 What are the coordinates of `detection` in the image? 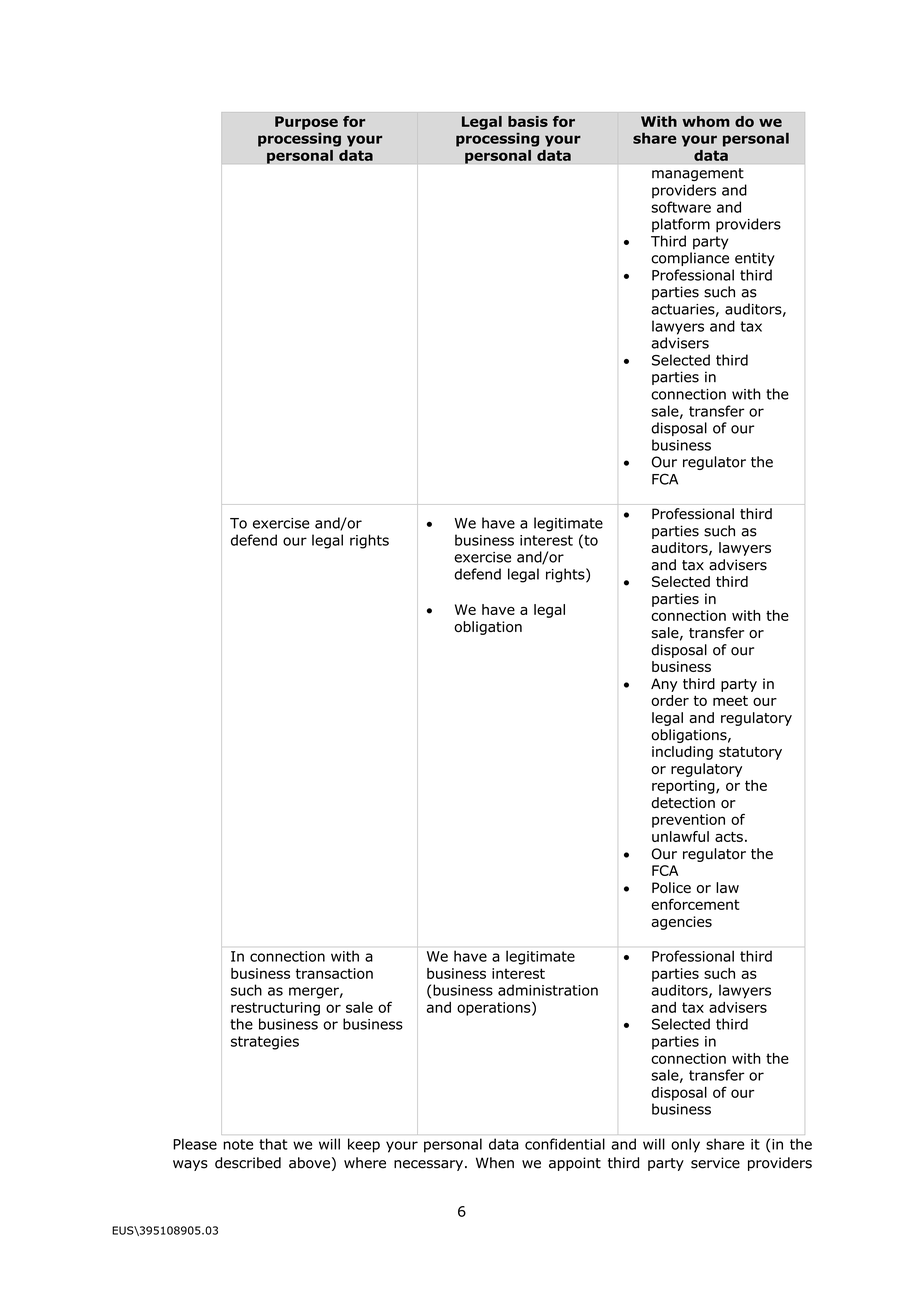 It's located at (683, 802).
